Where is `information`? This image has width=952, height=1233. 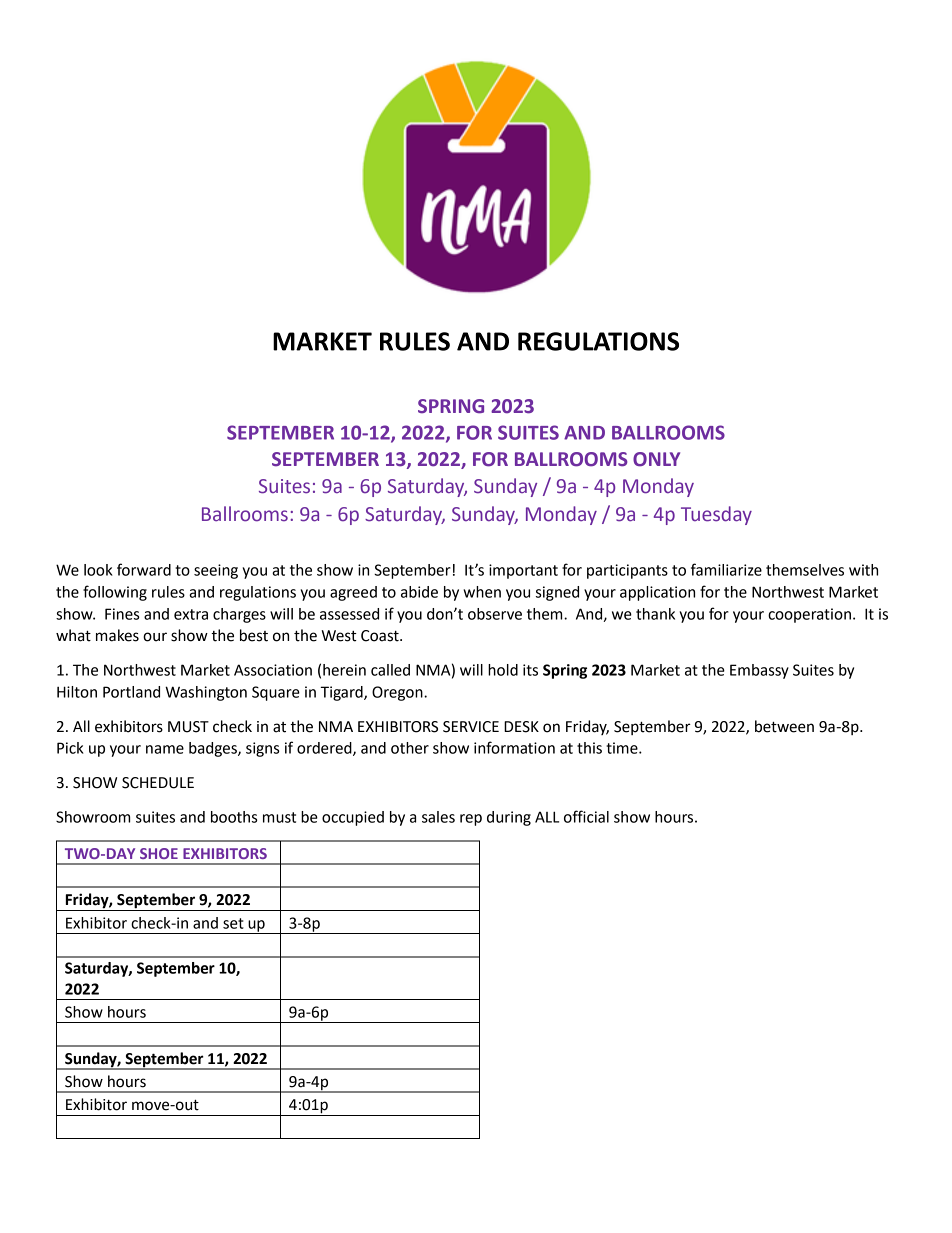 information is located at coordinates (514, 747).
